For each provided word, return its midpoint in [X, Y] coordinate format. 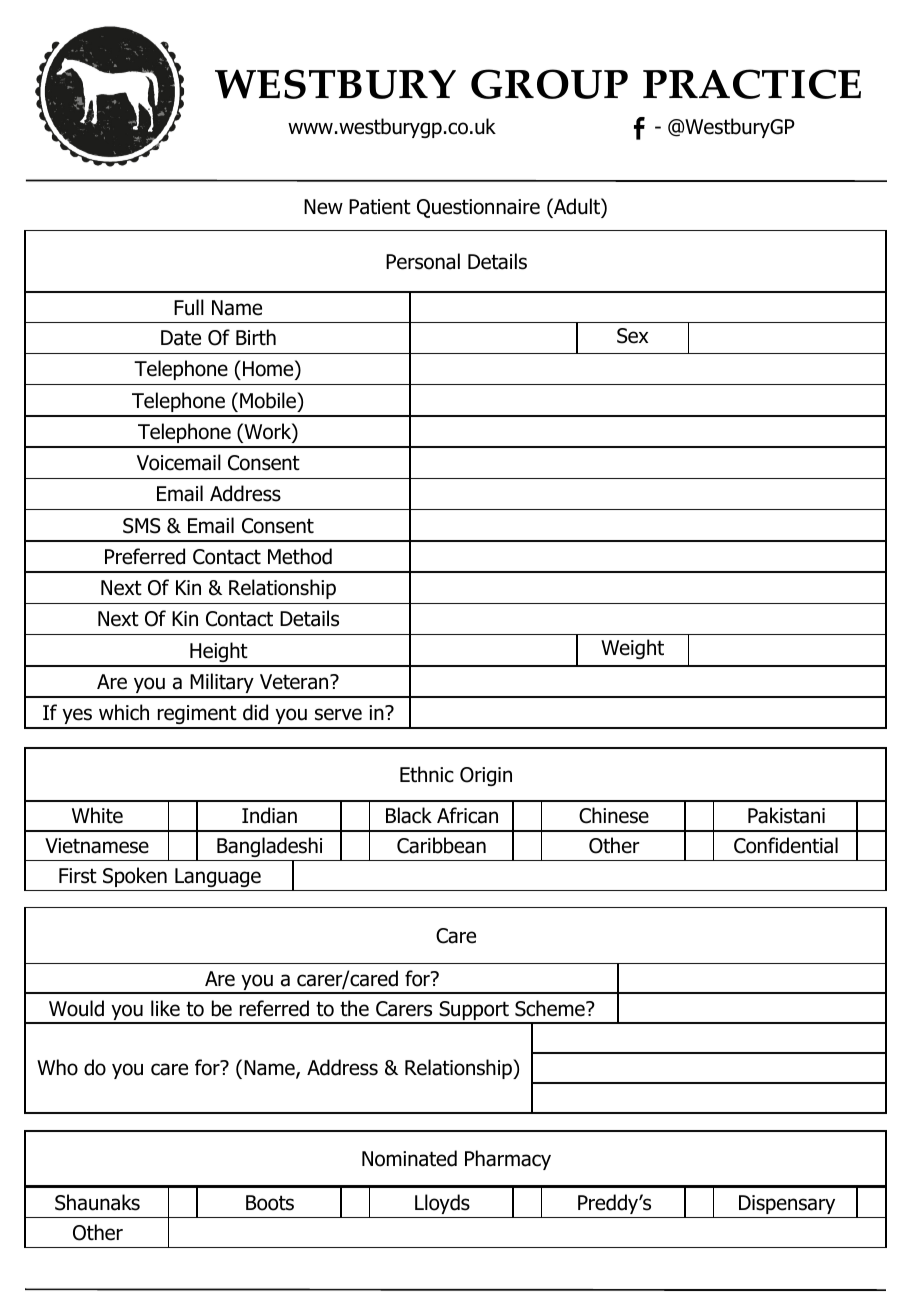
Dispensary [787, 1204]
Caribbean [441, 845]
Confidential [786, 845]
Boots [270, 1203]
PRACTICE [752, 84]
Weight [632, 649]
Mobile [269, 400]
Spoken [135, 877]
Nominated [409, 1158]
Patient [380, 207]
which [124, 712]
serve [338, 714]
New [323, 207]
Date [181, 338]
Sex [632, 336]
